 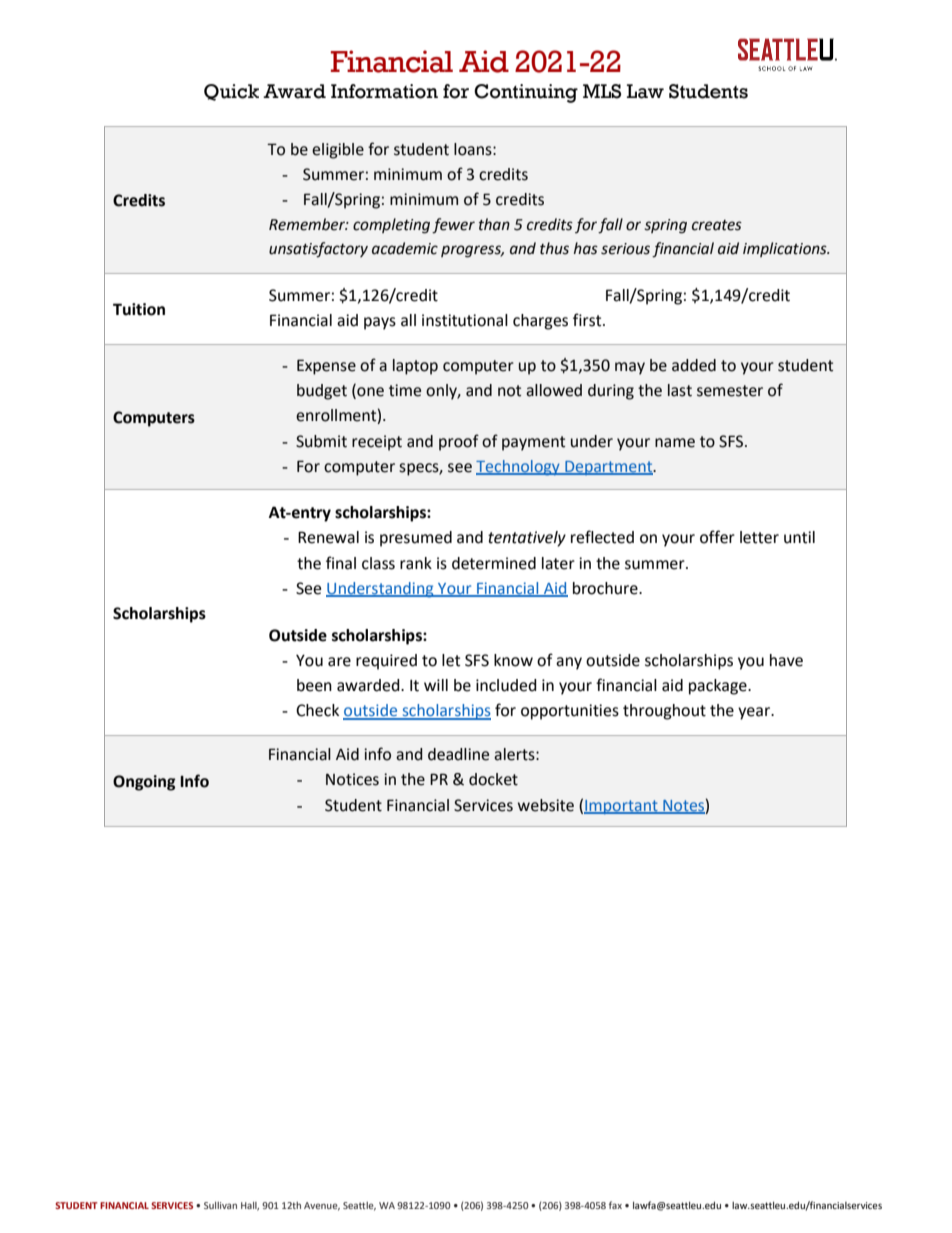 What do you see at coordinates (675, 443) in the screenshot?
I see `name` at bounding box center [675, 443].
